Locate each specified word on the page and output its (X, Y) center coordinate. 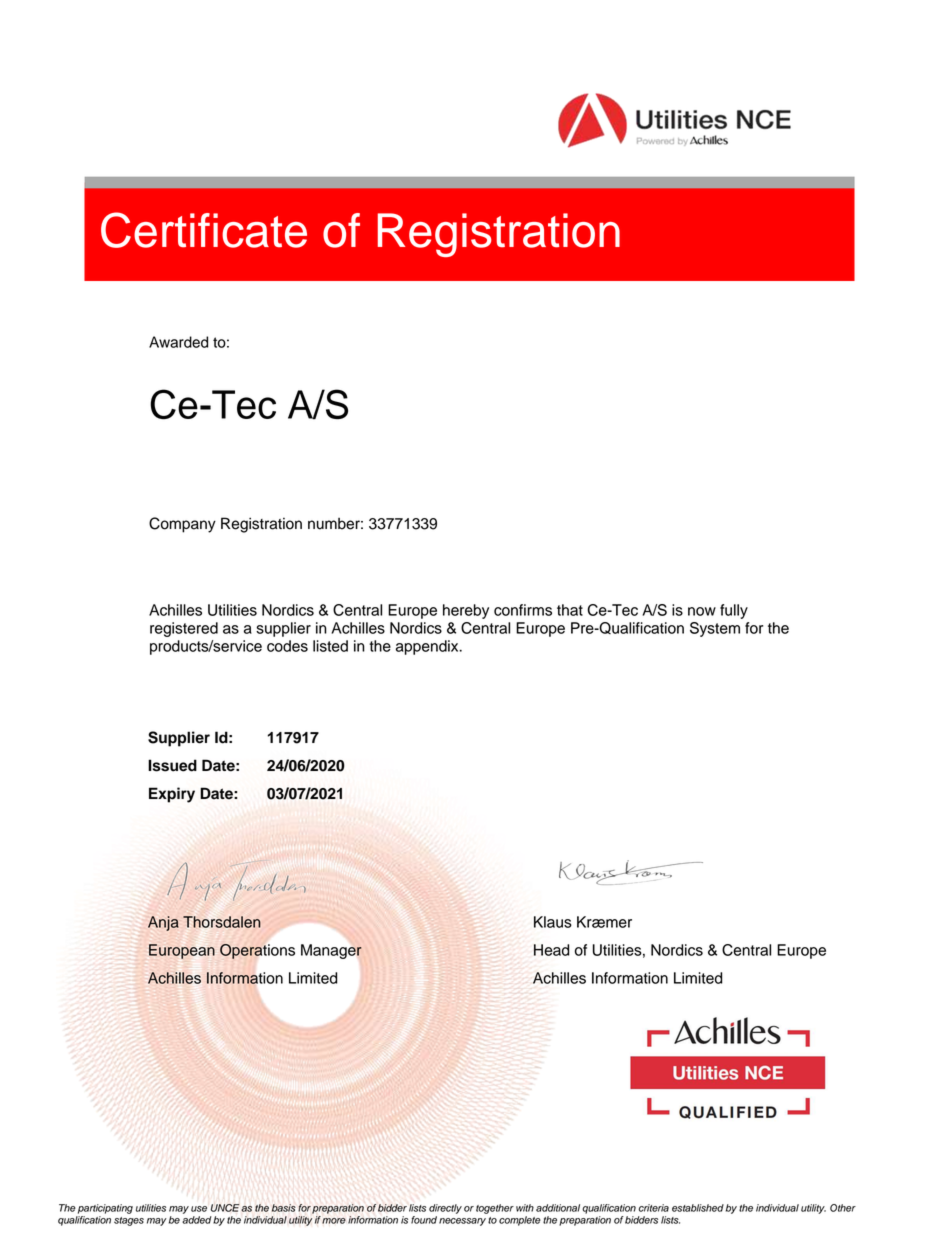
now (702, 611)
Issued (172, 765)
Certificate (204, 230)
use (199, 1209)
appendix (428, 647)
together (495, 1209)
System (715, 629)
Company (182, 525)
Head (551, 950)
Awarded (178, 342)
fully (734, 611)
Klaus (553, 922)
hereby (466, 611)
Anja (163, 923)
